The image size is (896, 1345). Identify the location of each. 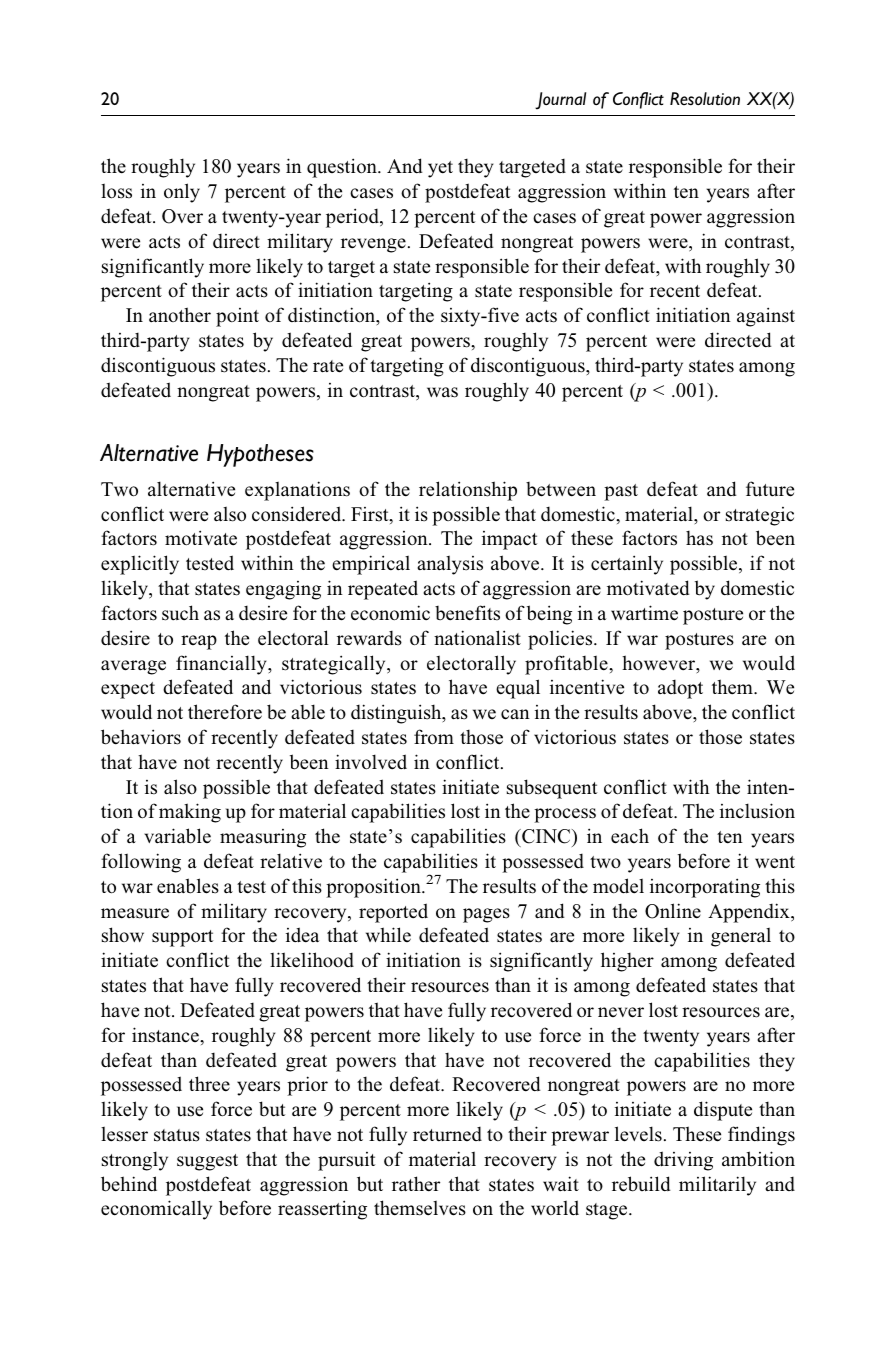
(630, 836).
